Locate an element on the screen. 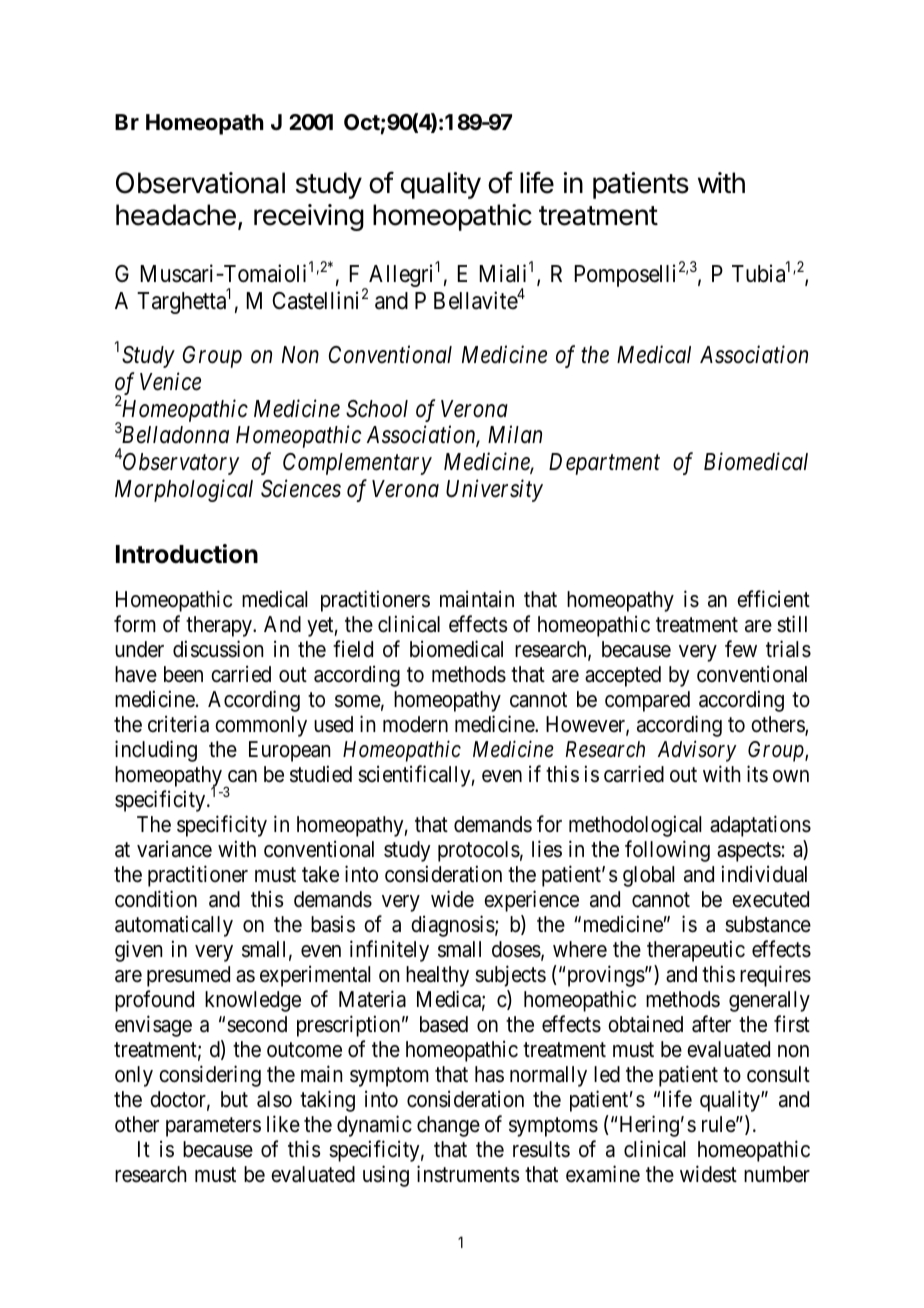  efficient is located at coordinates (773, 599).
